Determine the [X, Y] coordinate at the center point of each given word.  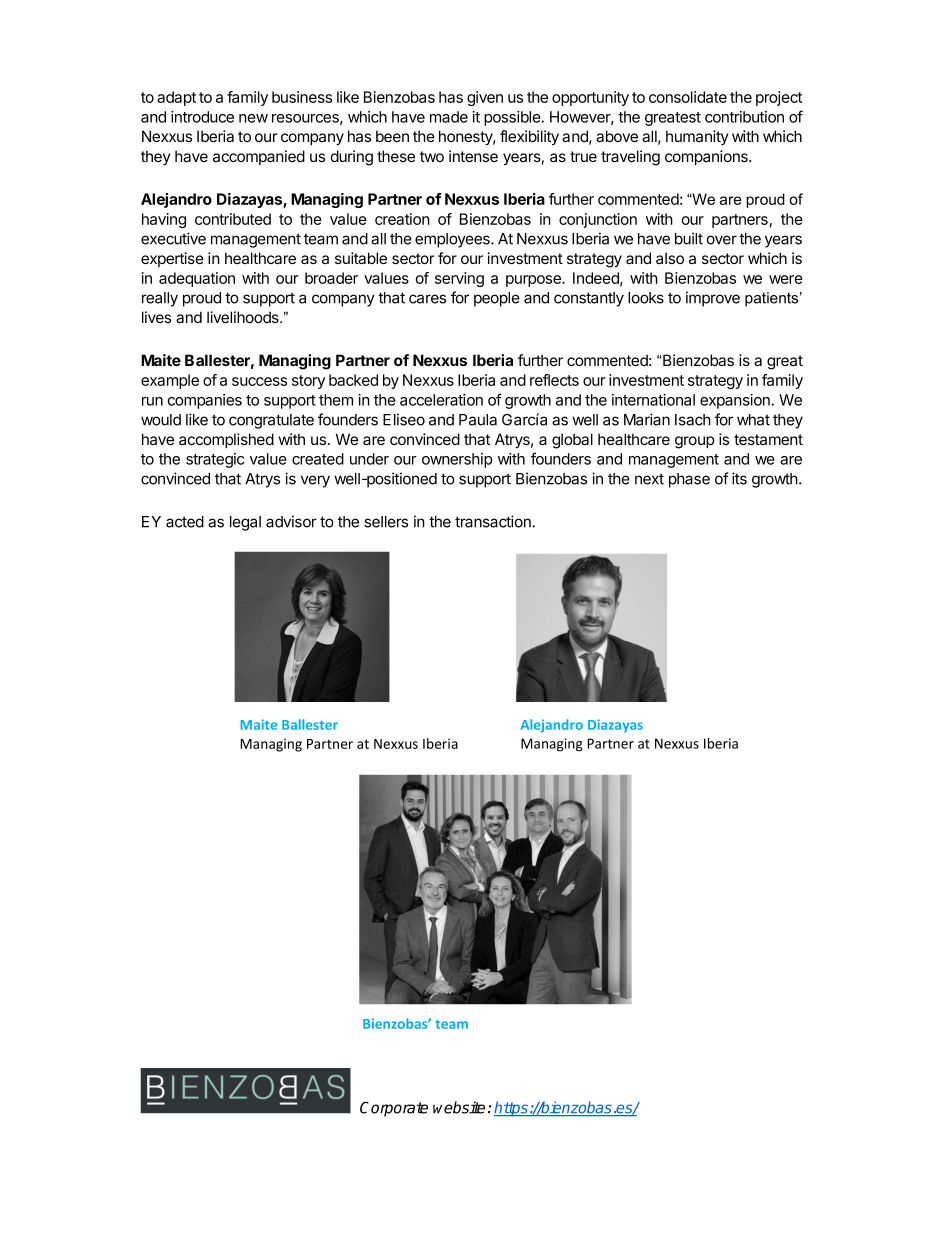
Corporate [394, 1109]
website [459, 1107]
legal [245, 523]
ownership [457, 460]
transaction [494, 521]
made [449, 117]
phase [689, 480]
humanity [697, 137]
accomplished [226, 440]
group [694, 442]
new [253, 118]
